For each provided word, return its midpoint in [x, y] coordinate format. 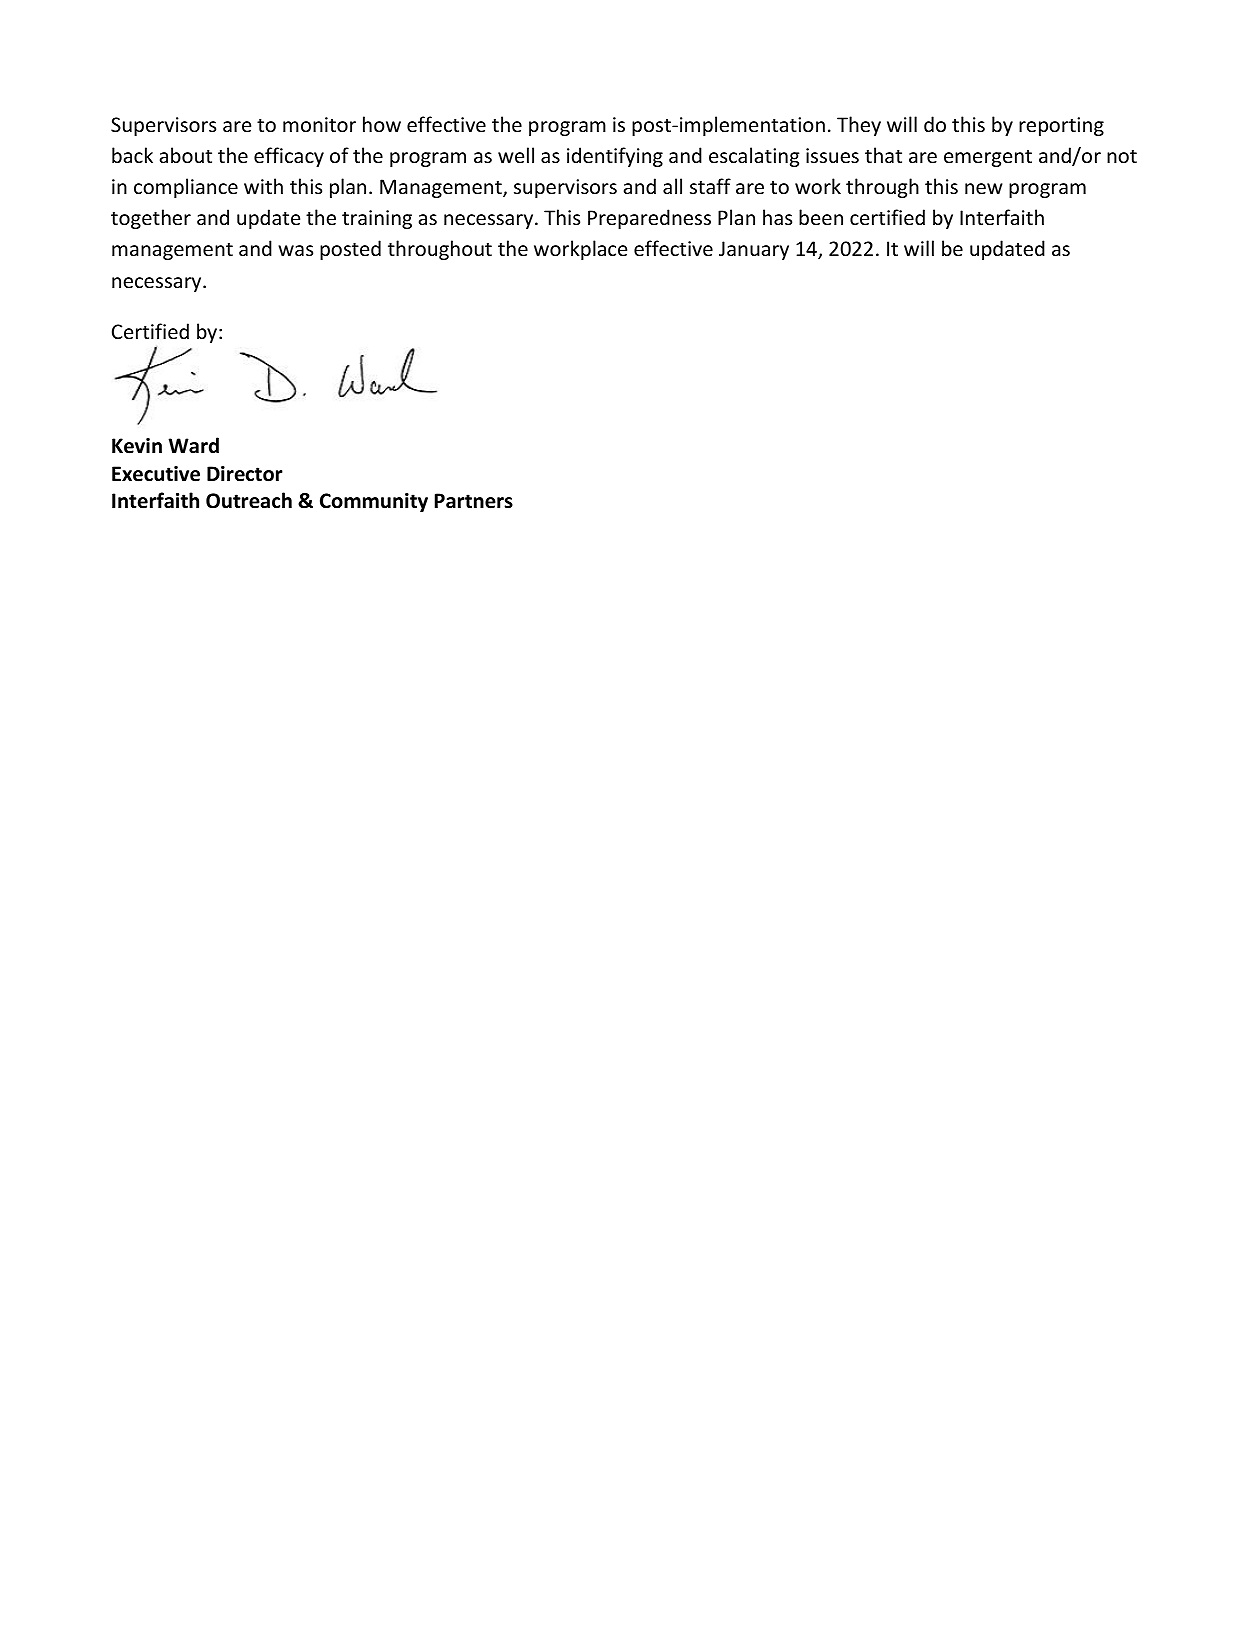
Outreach [249, 500]
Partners [474, 501]
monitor [319, 125]
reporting [1061, 126]
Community [374, 502]
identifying [615, 157]
